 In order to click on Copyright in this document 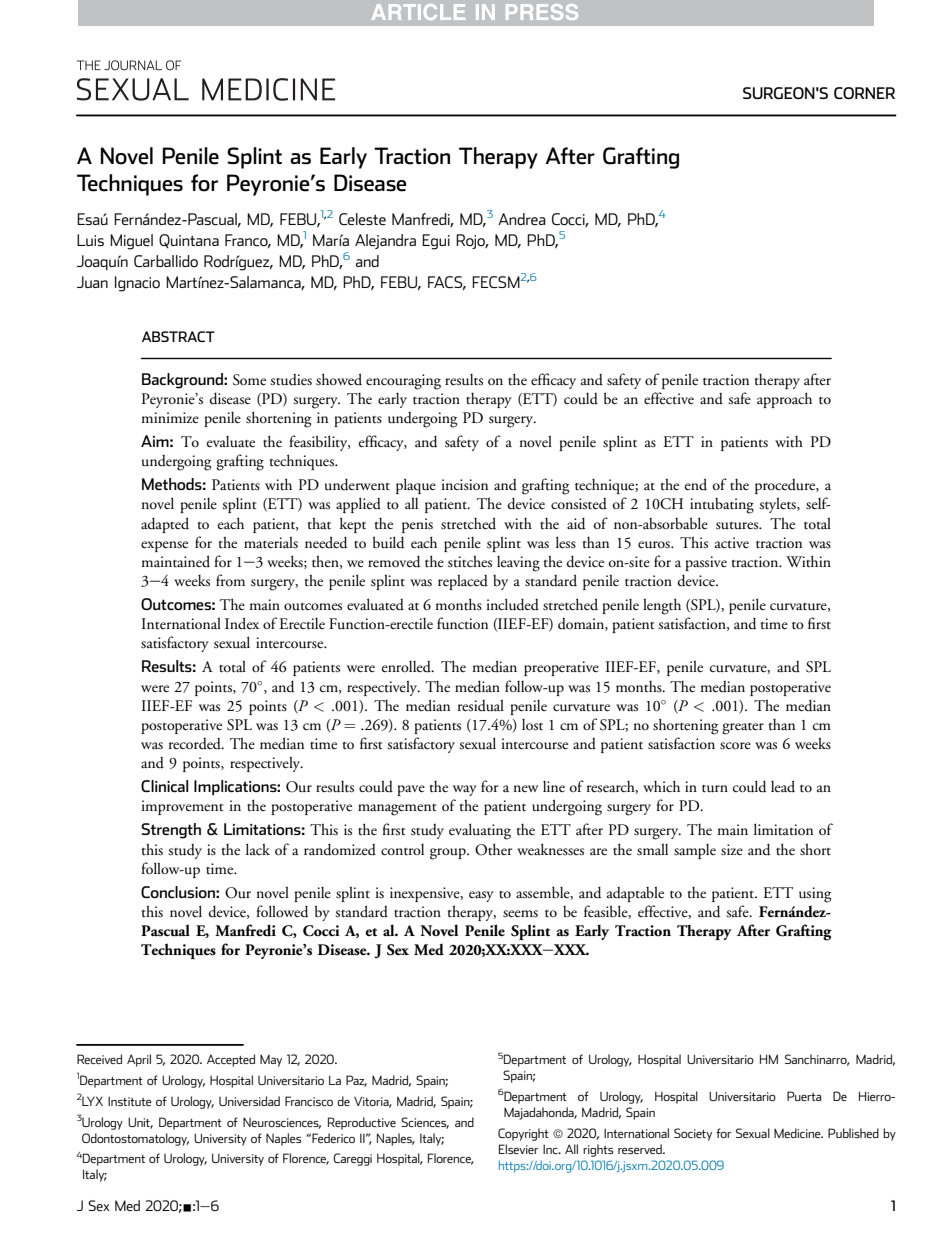, I will do `click(523, 1134)`.
